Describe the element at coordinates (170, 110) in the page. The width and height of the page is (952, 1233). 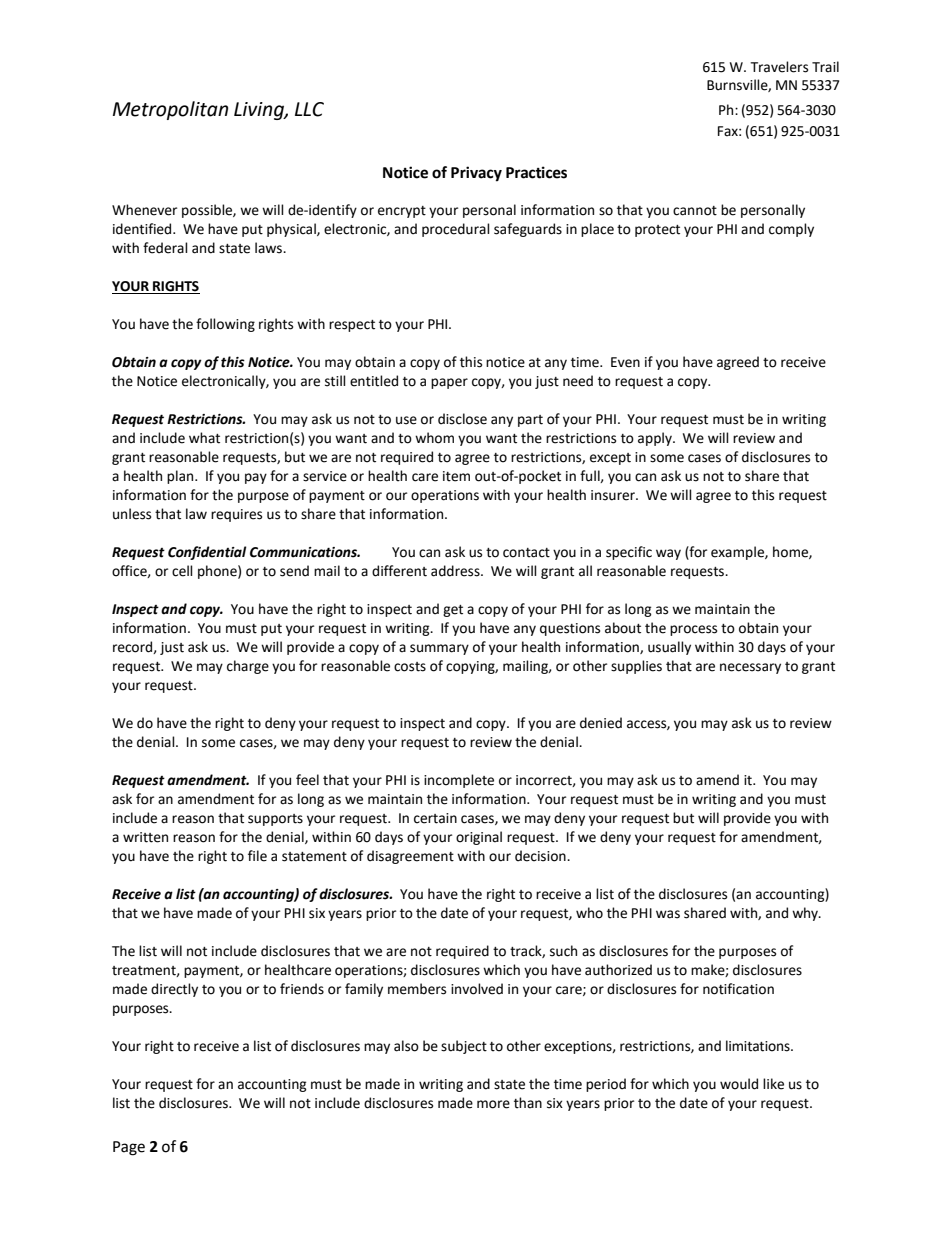
I see `Metropolitan` at that location.
